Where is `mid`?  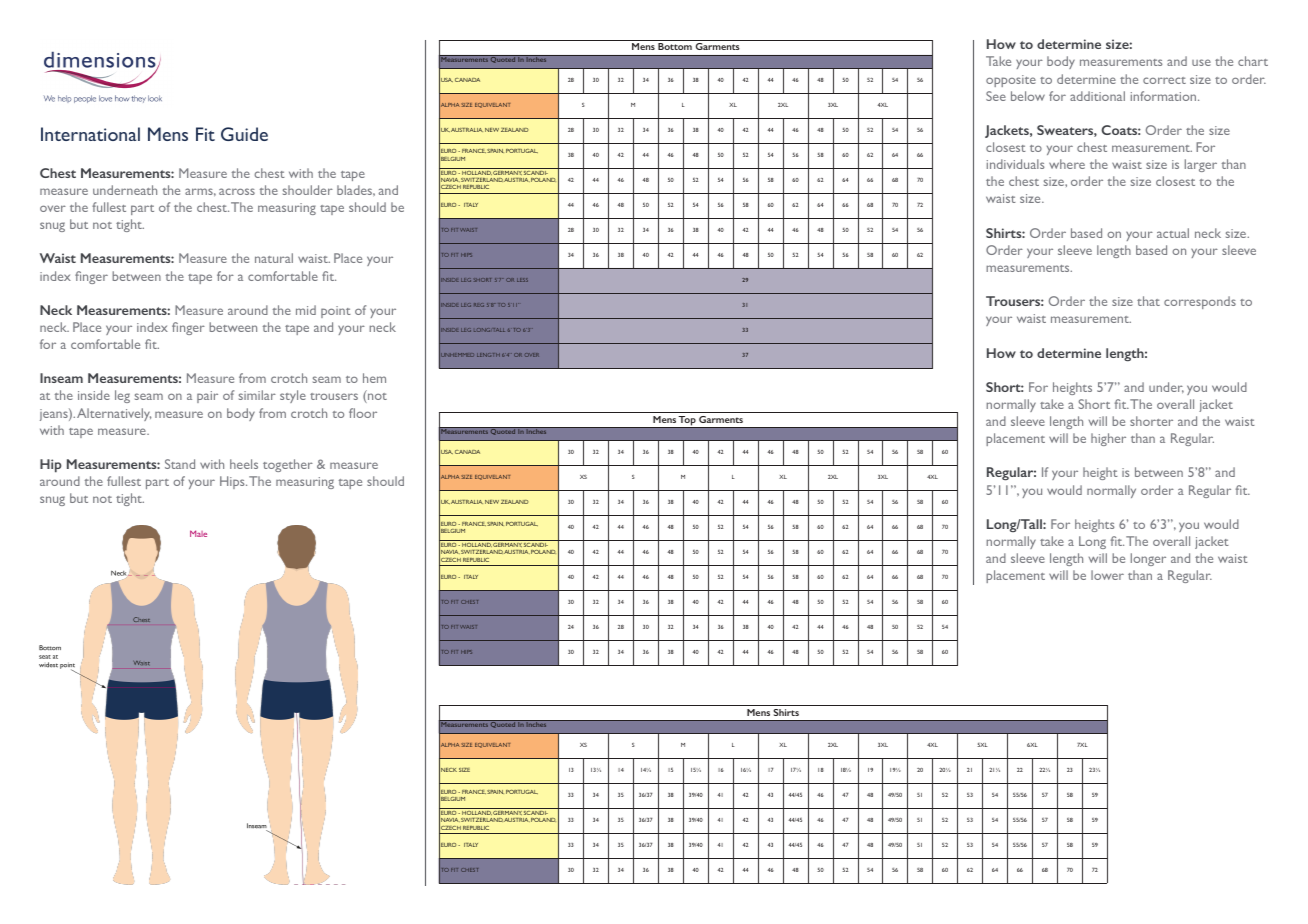 mid is located at coordinates (306, 310).
